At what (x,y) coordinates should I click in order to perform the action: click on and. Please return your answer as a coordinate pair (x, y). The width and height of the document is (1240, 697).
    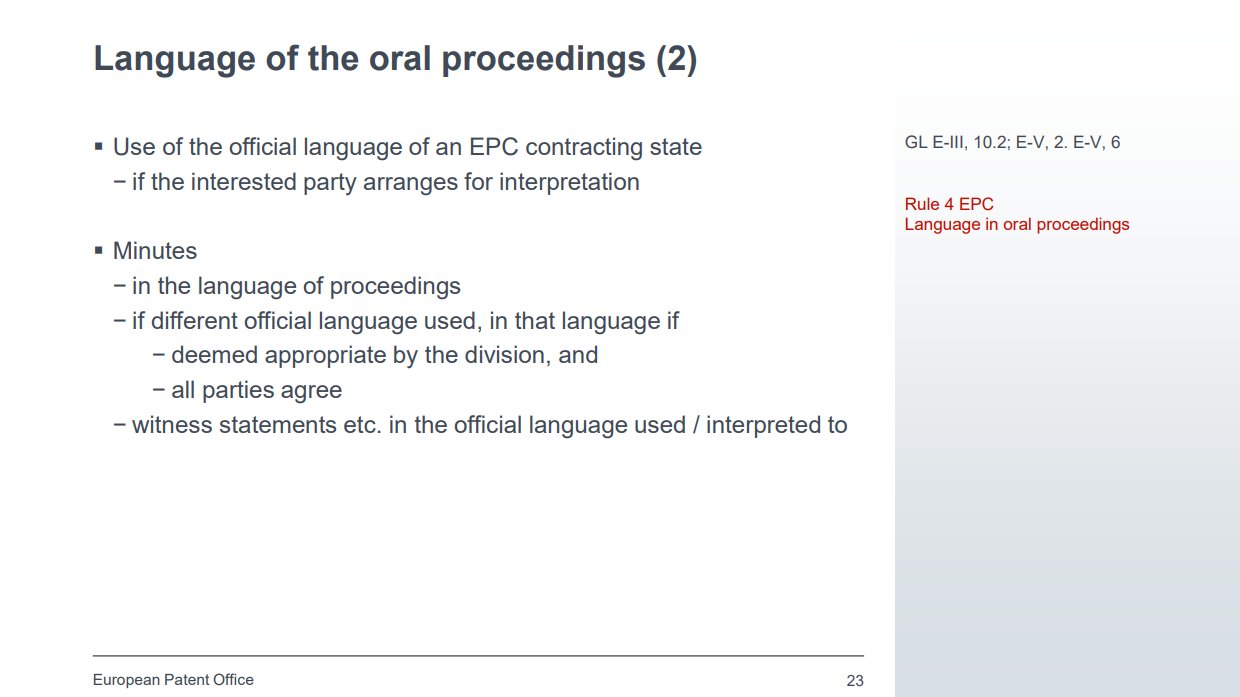
    Looking at the image, I should click on (578, 354).
